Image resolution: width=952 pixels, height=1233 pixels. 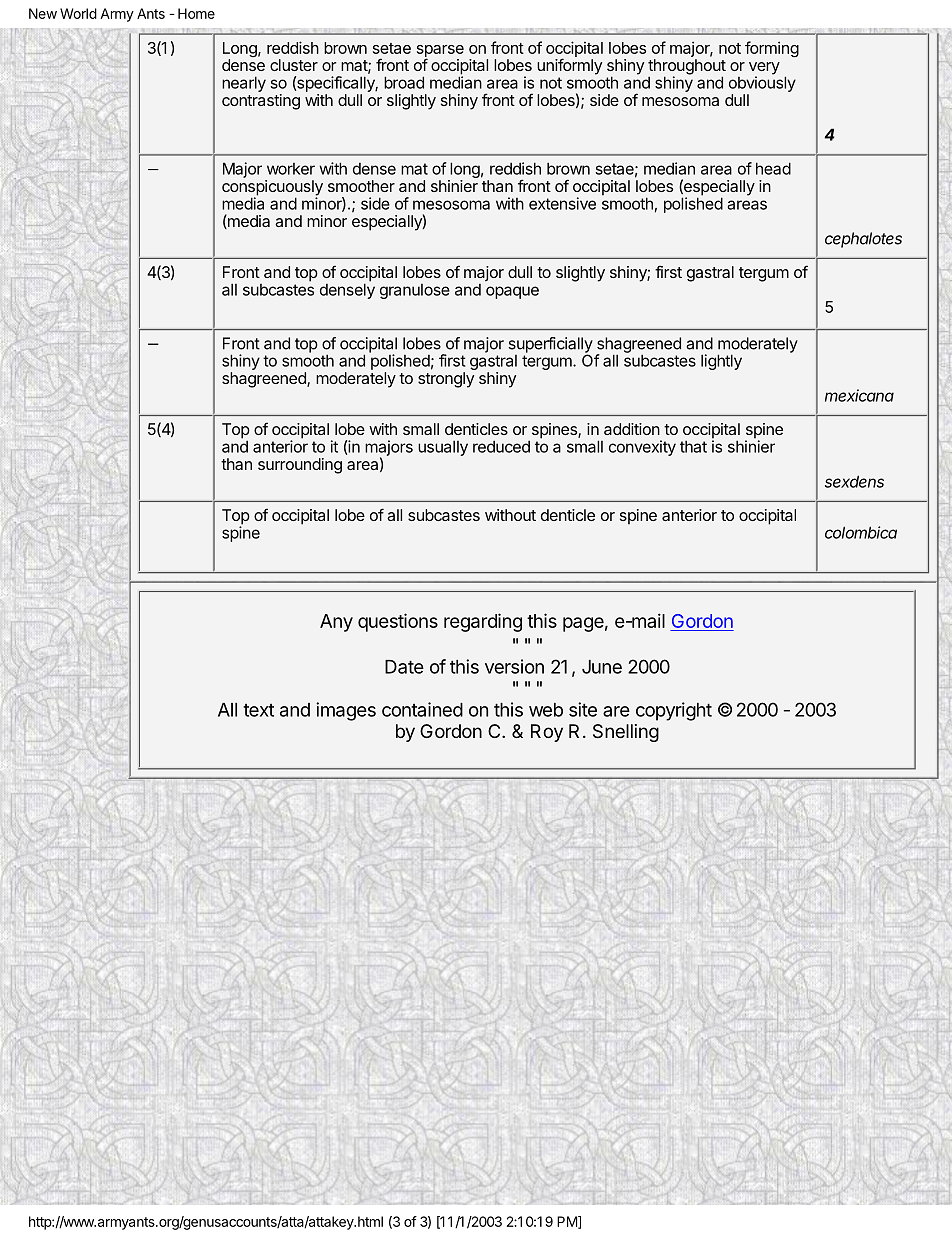 What do you see at coordinates (773, 168) in the screenshot?
I see `head` at bounding box center [773, 168].
